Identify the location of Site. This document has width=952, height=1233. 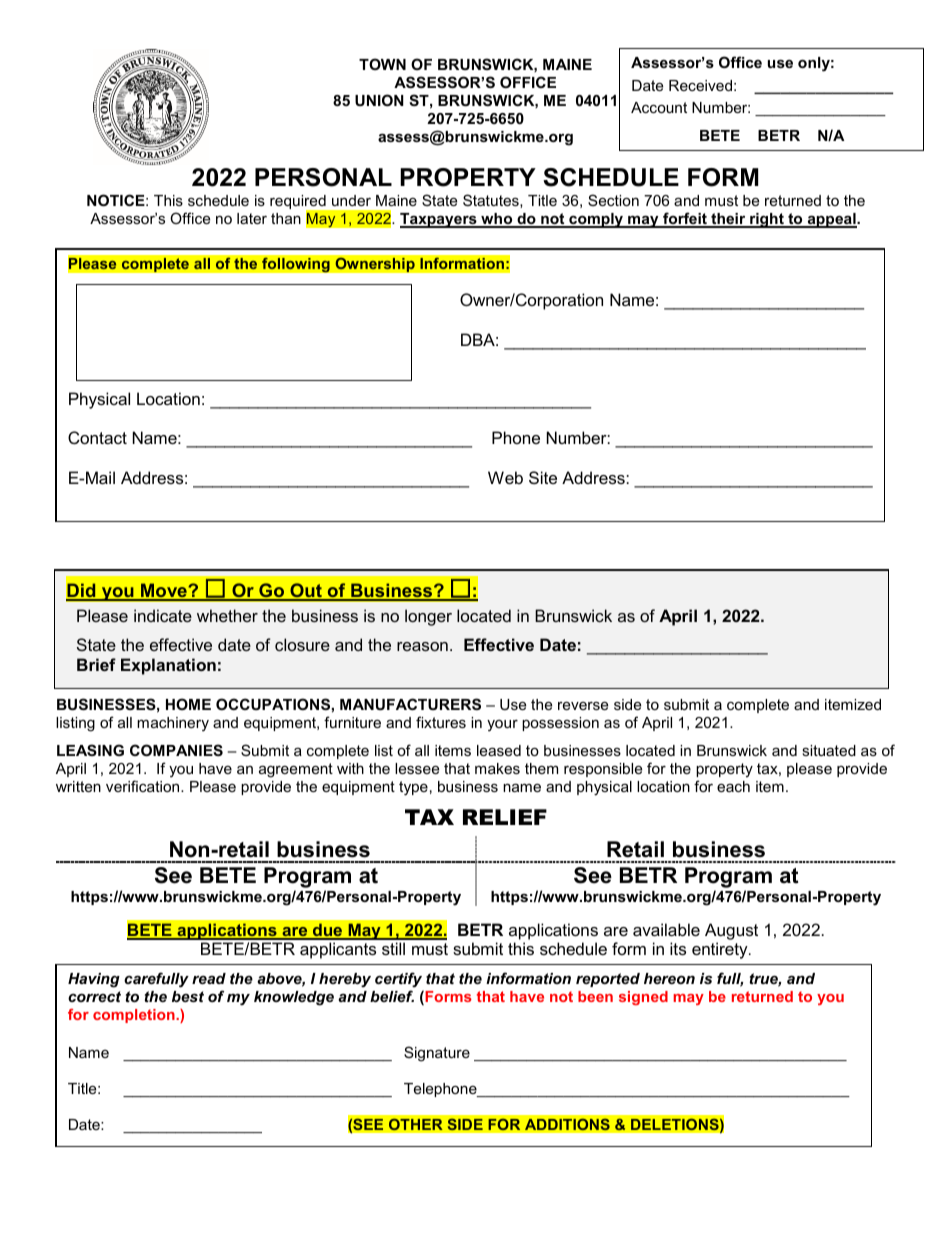
(543, 477).
